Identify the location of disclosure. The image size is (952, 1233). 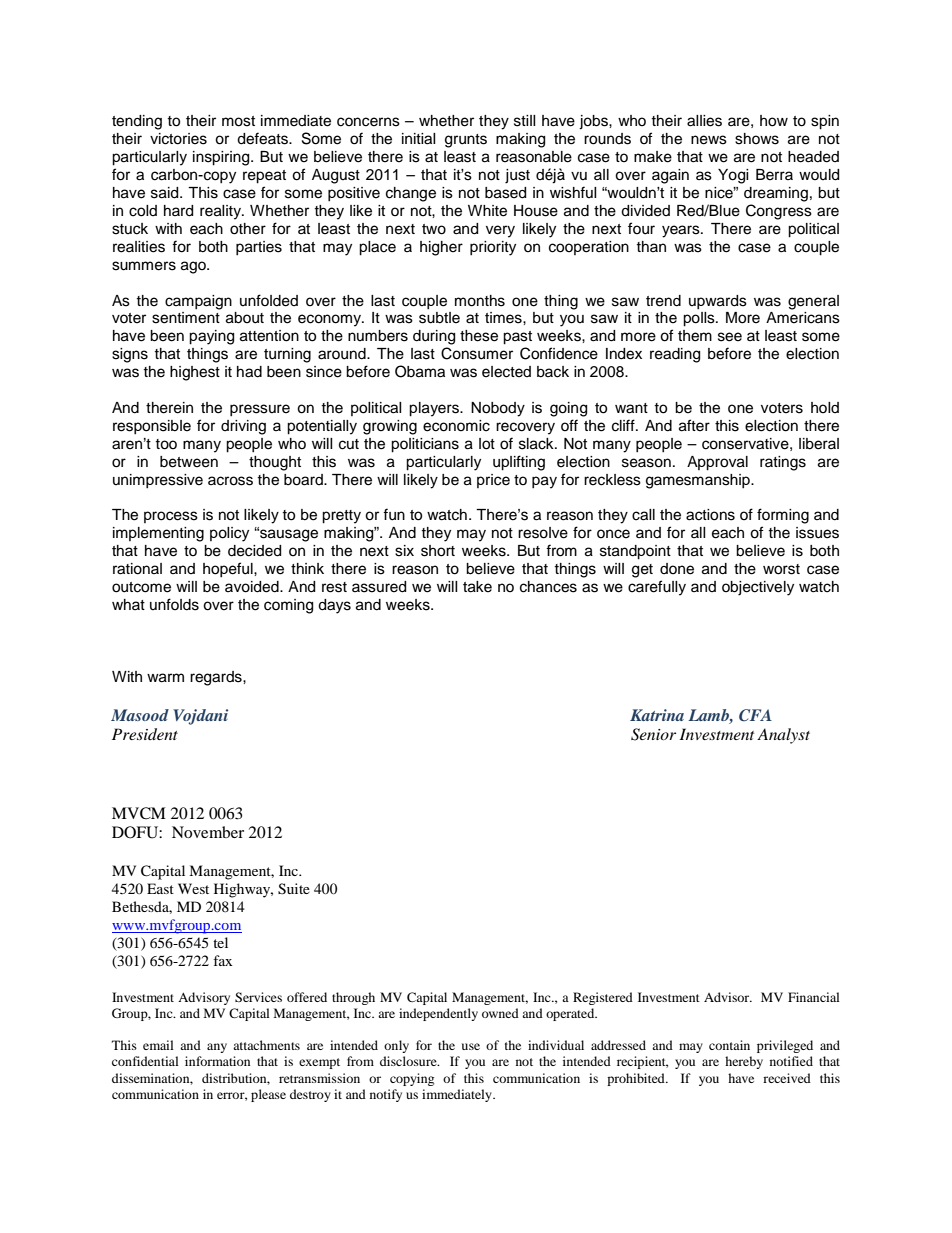
(409, 1061).
